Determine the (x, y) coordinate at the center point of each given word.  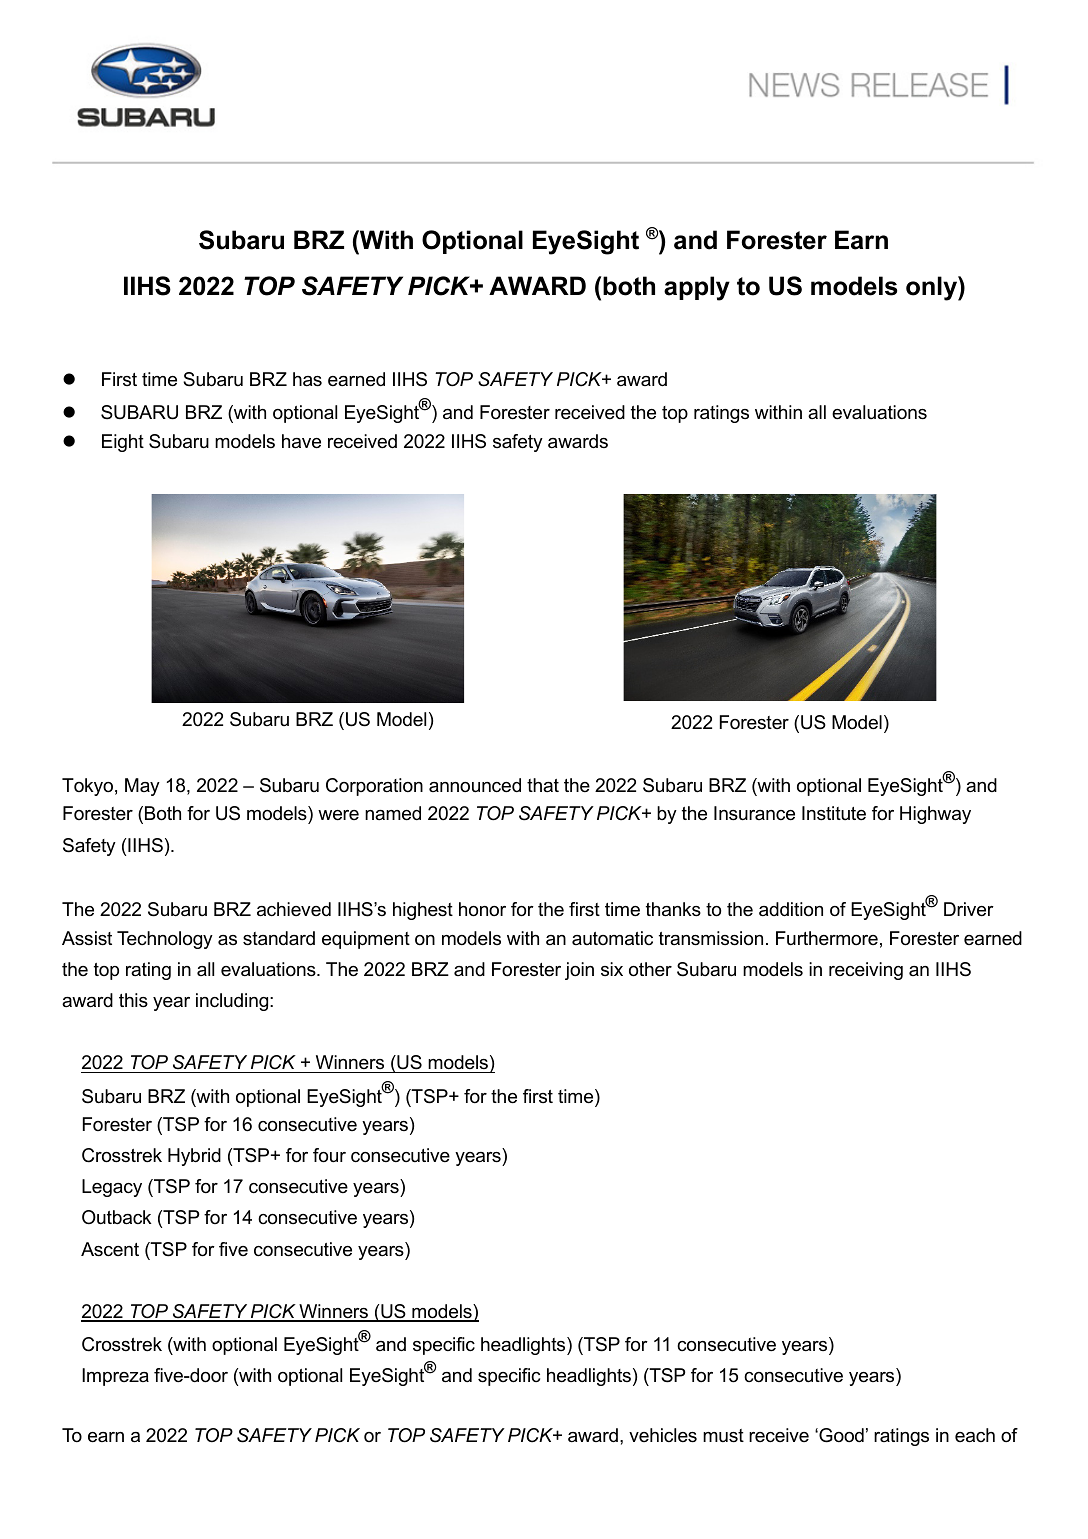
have (301, 441)
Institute (834, 813)
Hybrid (194, 1157)
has (307, 379)
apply (697, 288)
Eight (123, 443)
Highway (935, 815)
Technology (165, 940)
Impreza (115, 1377)
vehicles (663, 1435)
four (329, 1155)
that (543, 785)
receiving (866, 971)
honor (482, 909)
